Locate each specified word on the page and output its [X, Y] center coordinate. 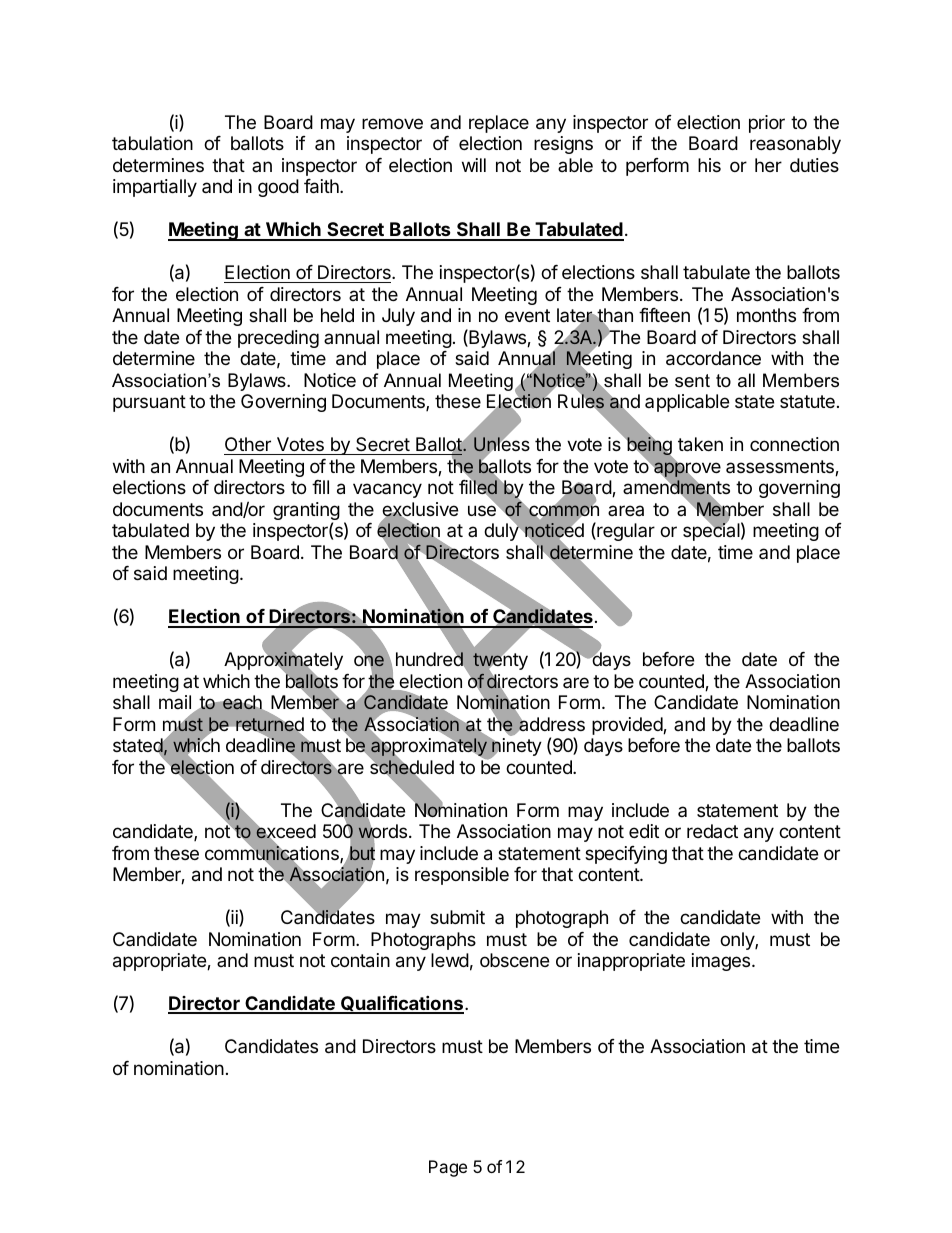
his [709, 165]
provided [628, 726]
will [474, 165]
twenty [500, 661]
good [278, 188]
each [242, 702]
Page [448, 1168]
